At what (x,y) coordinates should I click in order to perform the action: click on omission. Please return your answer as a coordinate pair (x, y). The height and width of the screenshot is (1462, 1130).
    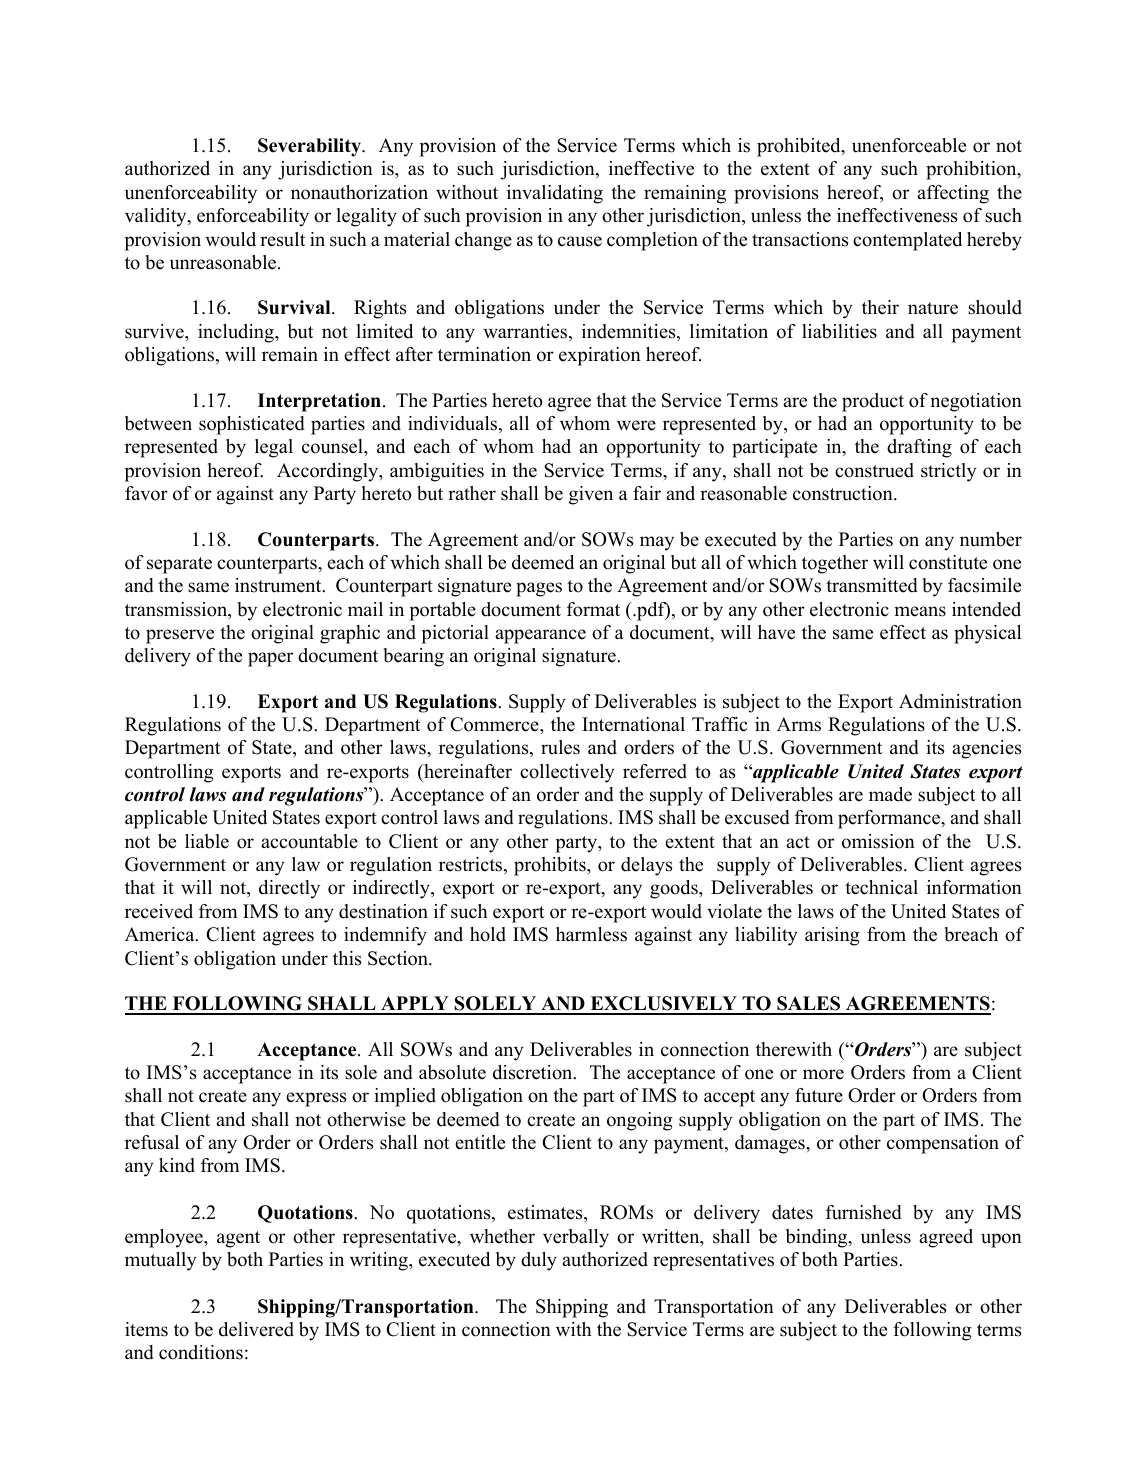
    Looking at the image, I should click on (878, 841).
